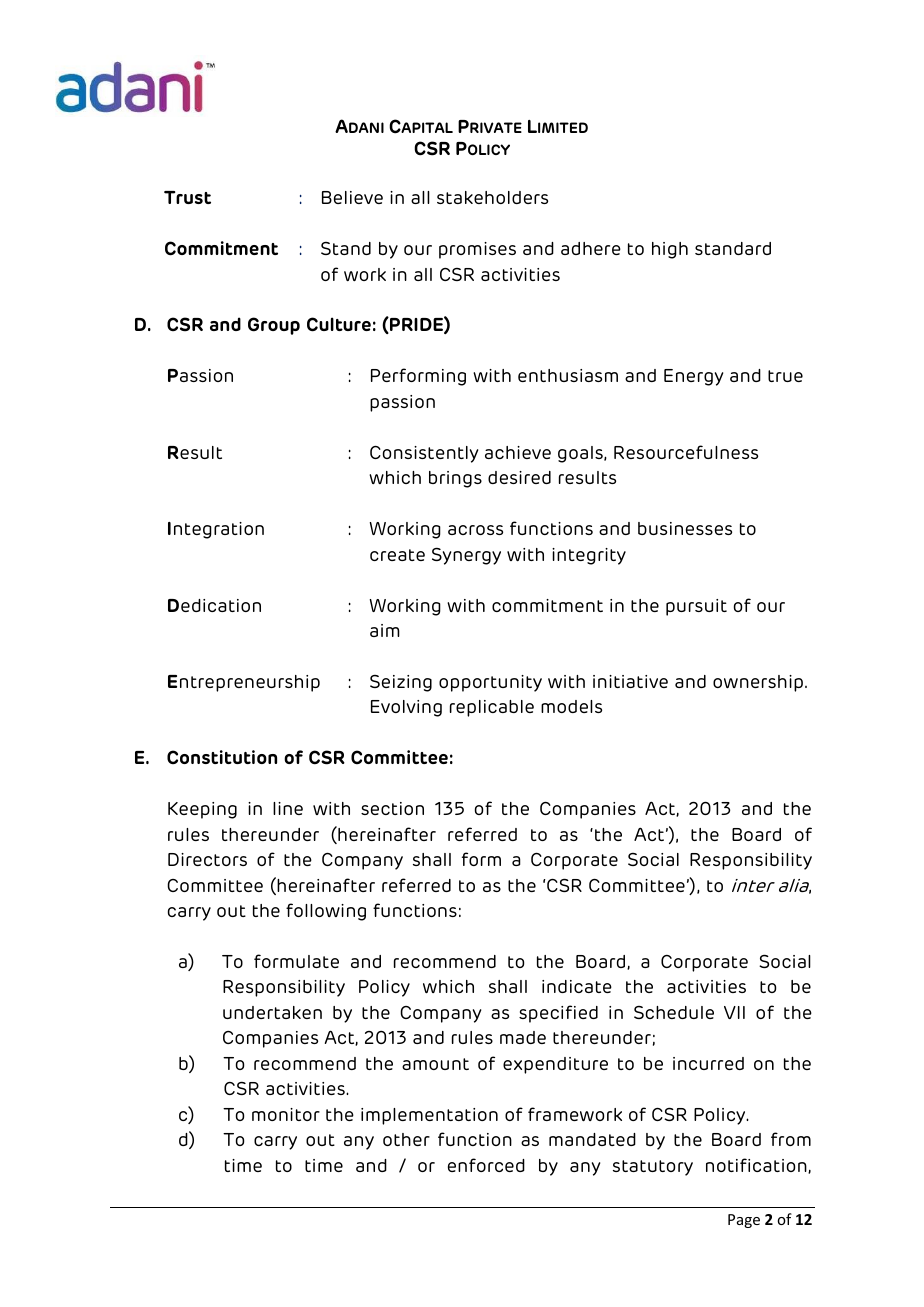  What do you see at coordinates (216, 530) in the screenshot?
I see `Integration` at bounding box center [216, 530].
